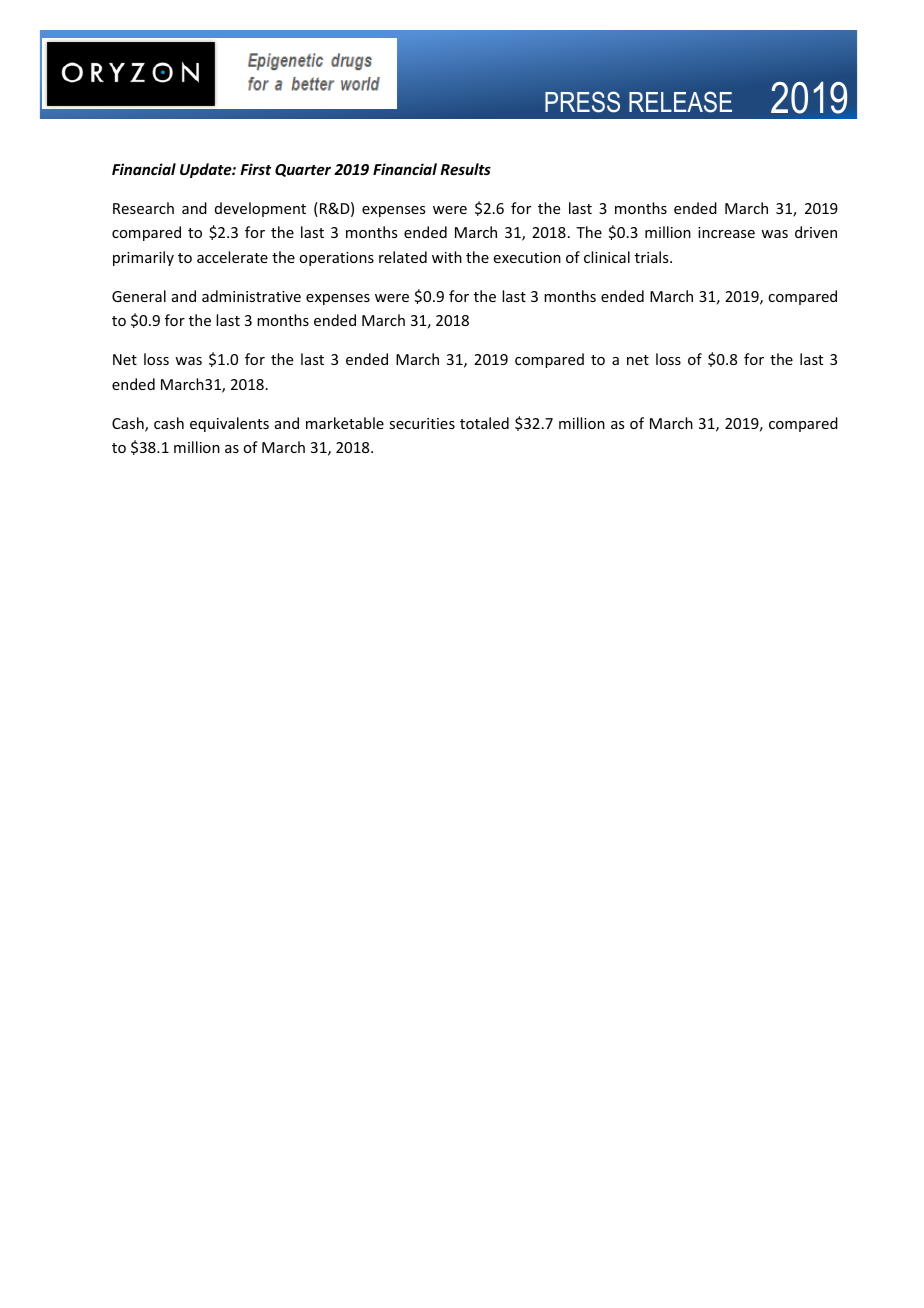  I want to click on totaled, so click(484, 423).
